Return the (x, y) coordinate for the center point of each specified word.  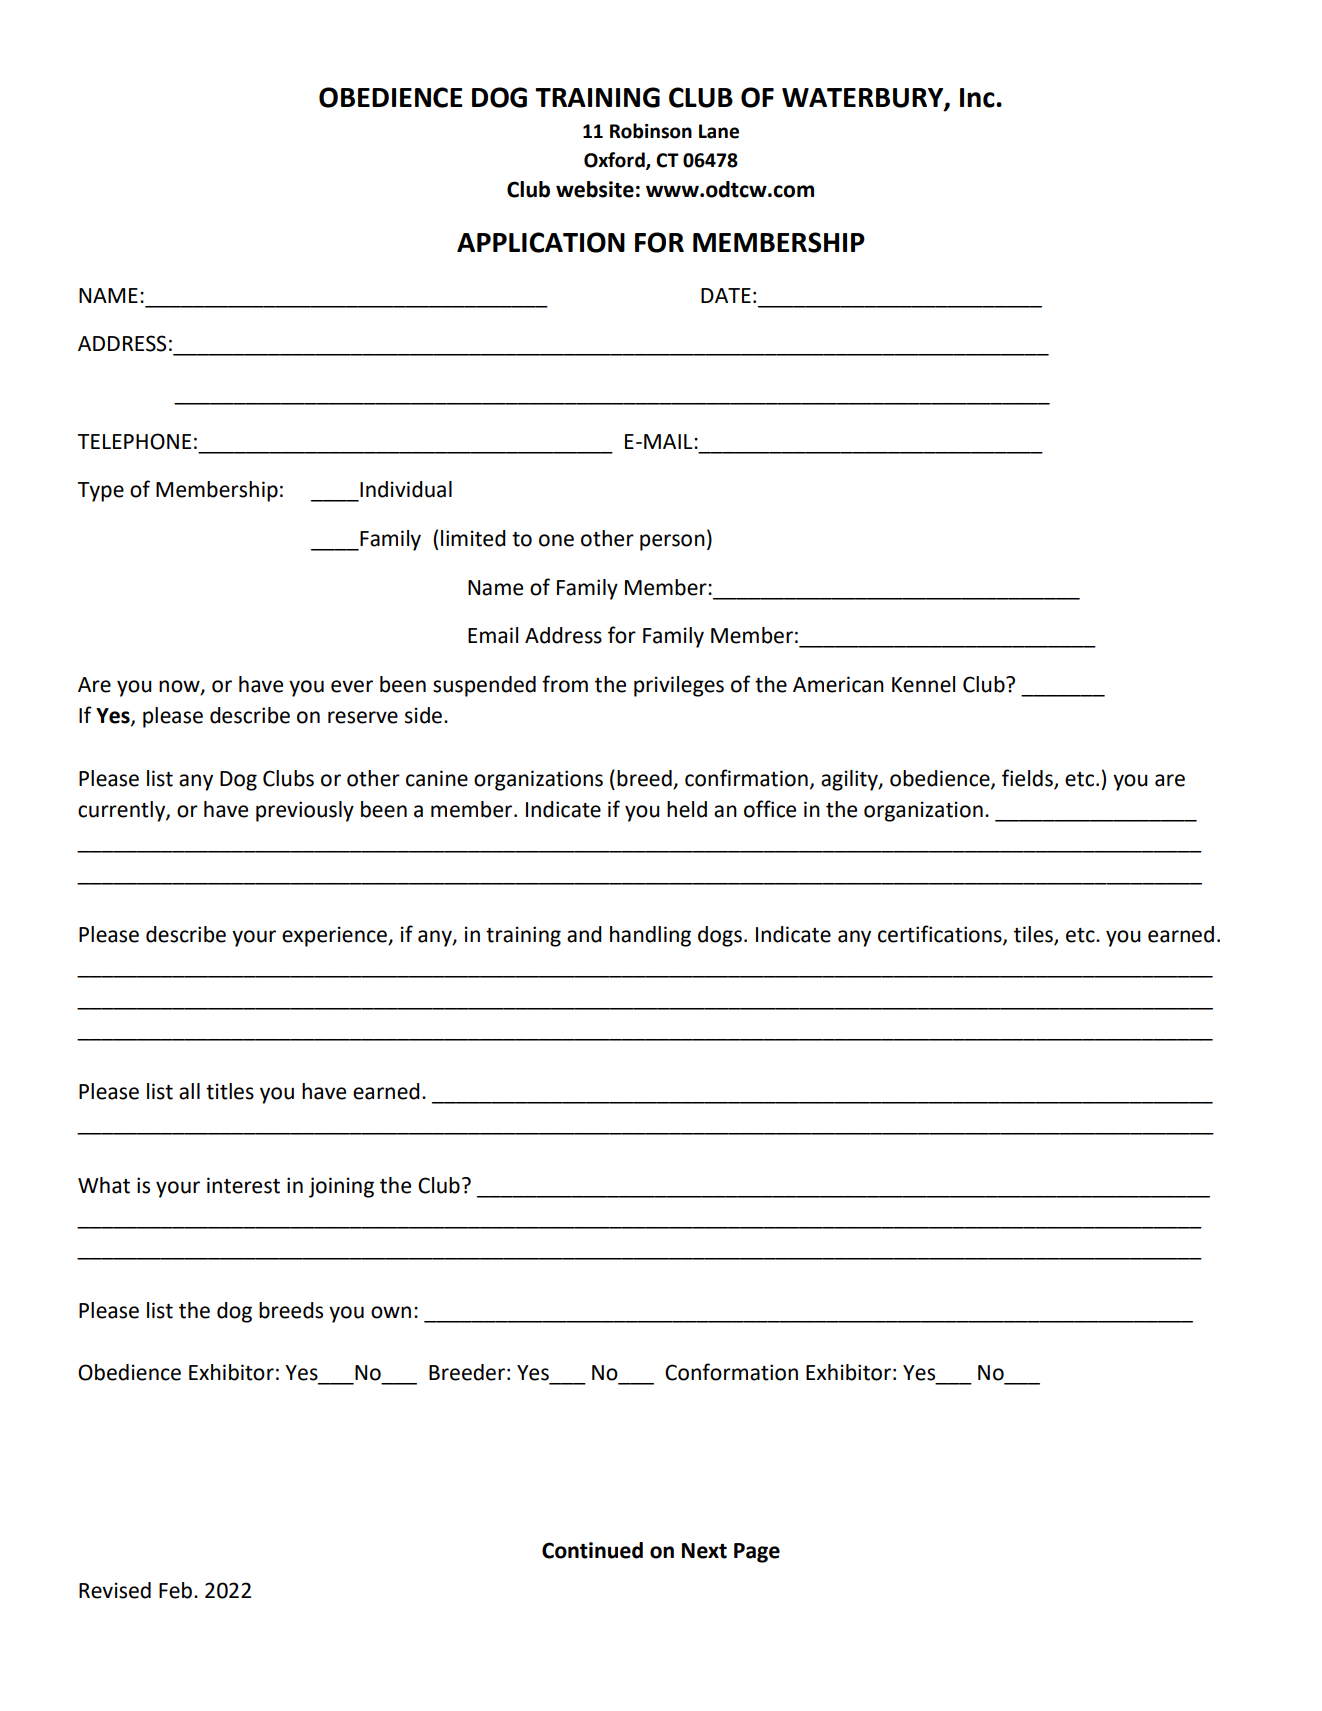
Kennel (923, 684)
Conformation (731, 1372)
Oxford (615, 160)
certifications (941, 935)
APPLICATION (541, 242)
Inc (978, 98)
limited (473, 538)
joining (341, 1187)
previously (305, 811)
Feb (177, 1590)
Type (101, 492)
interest (243, 1185)
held (687, 809)
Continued (592, 1550)
